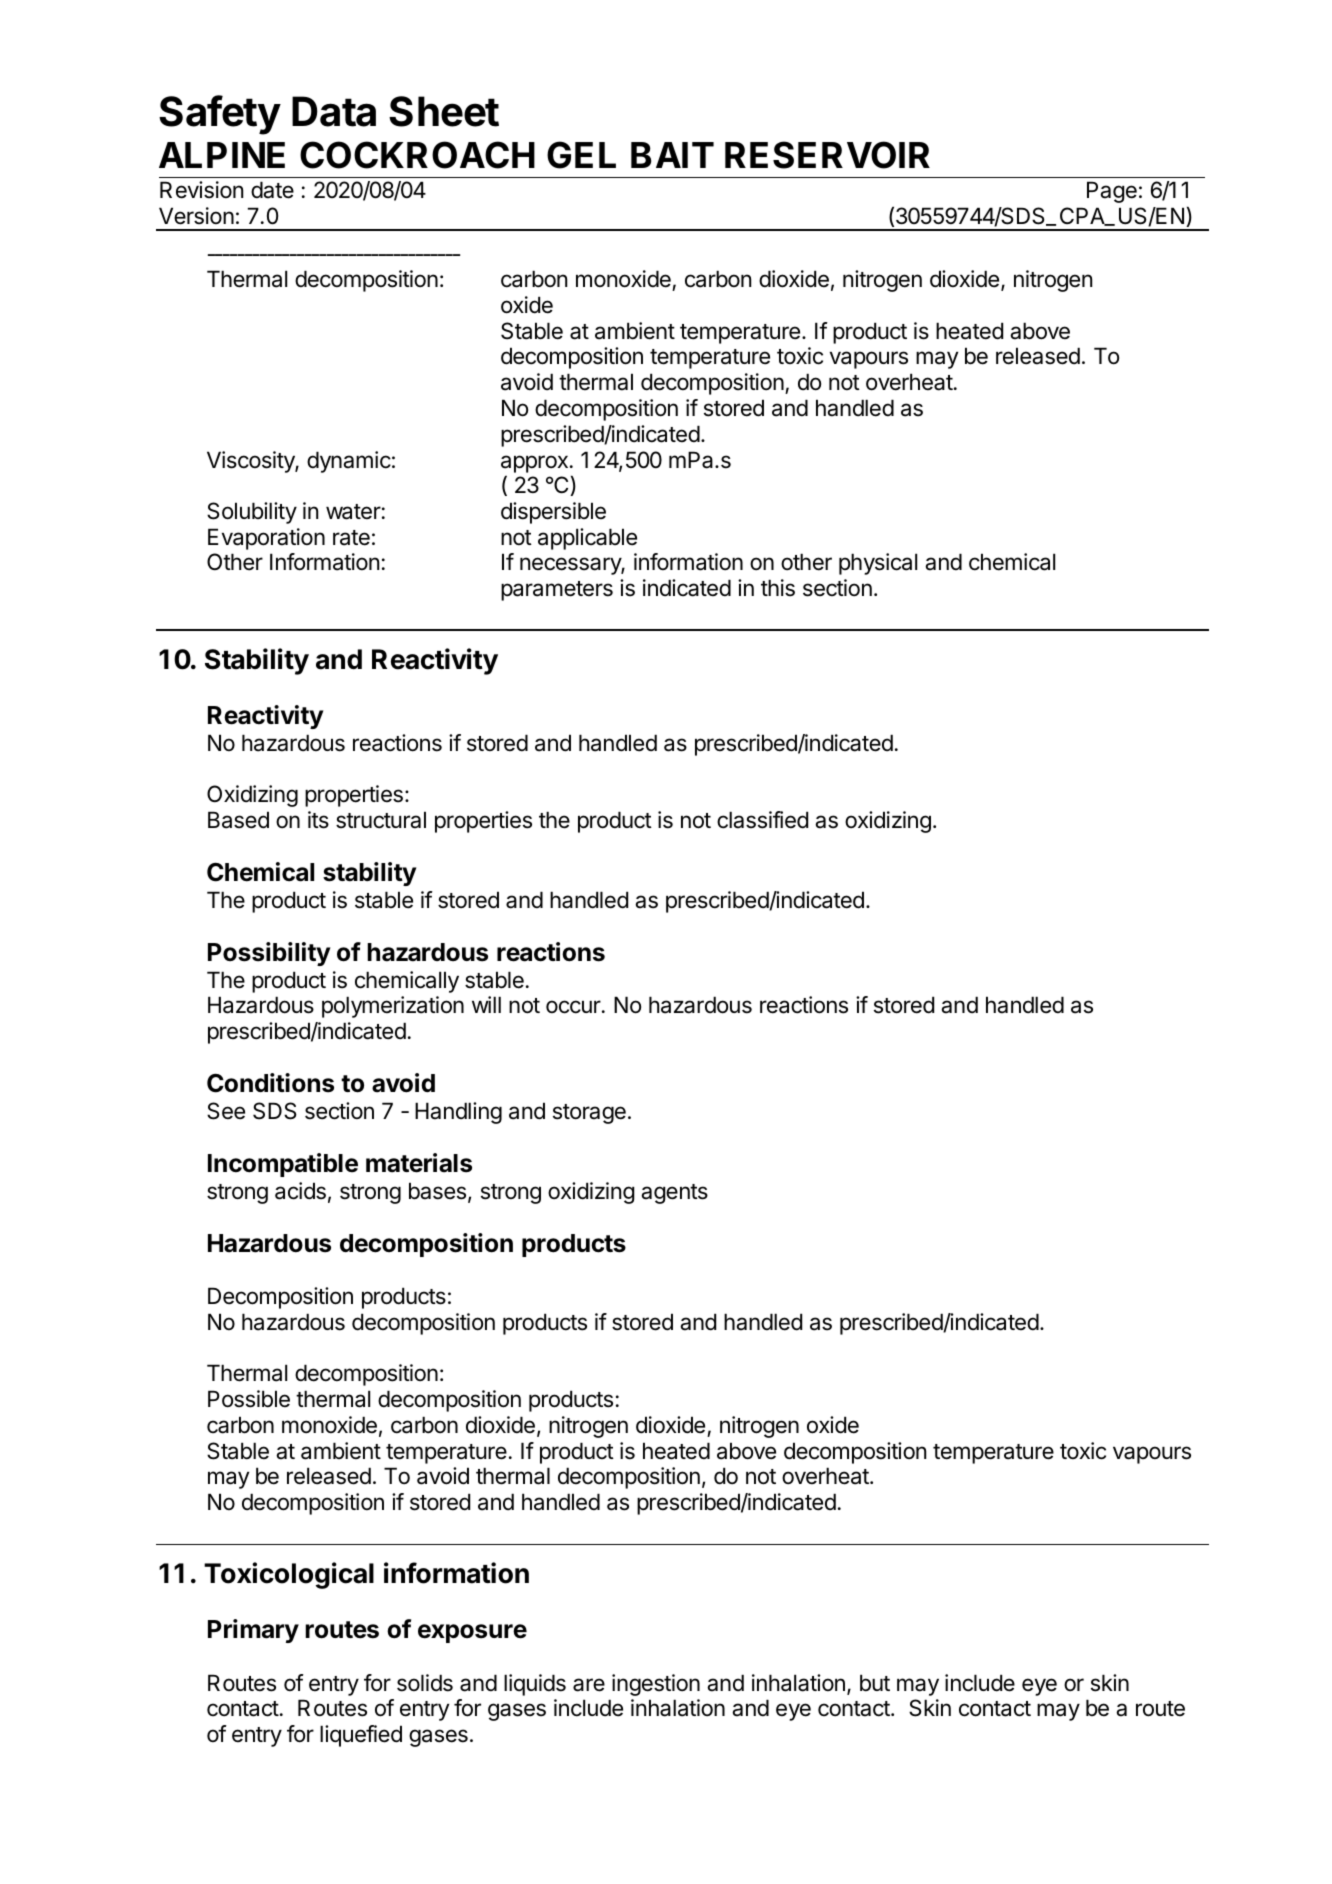 This screenshot has height=1884, width=1332. I want to click on storage, so click(589, 1114).
